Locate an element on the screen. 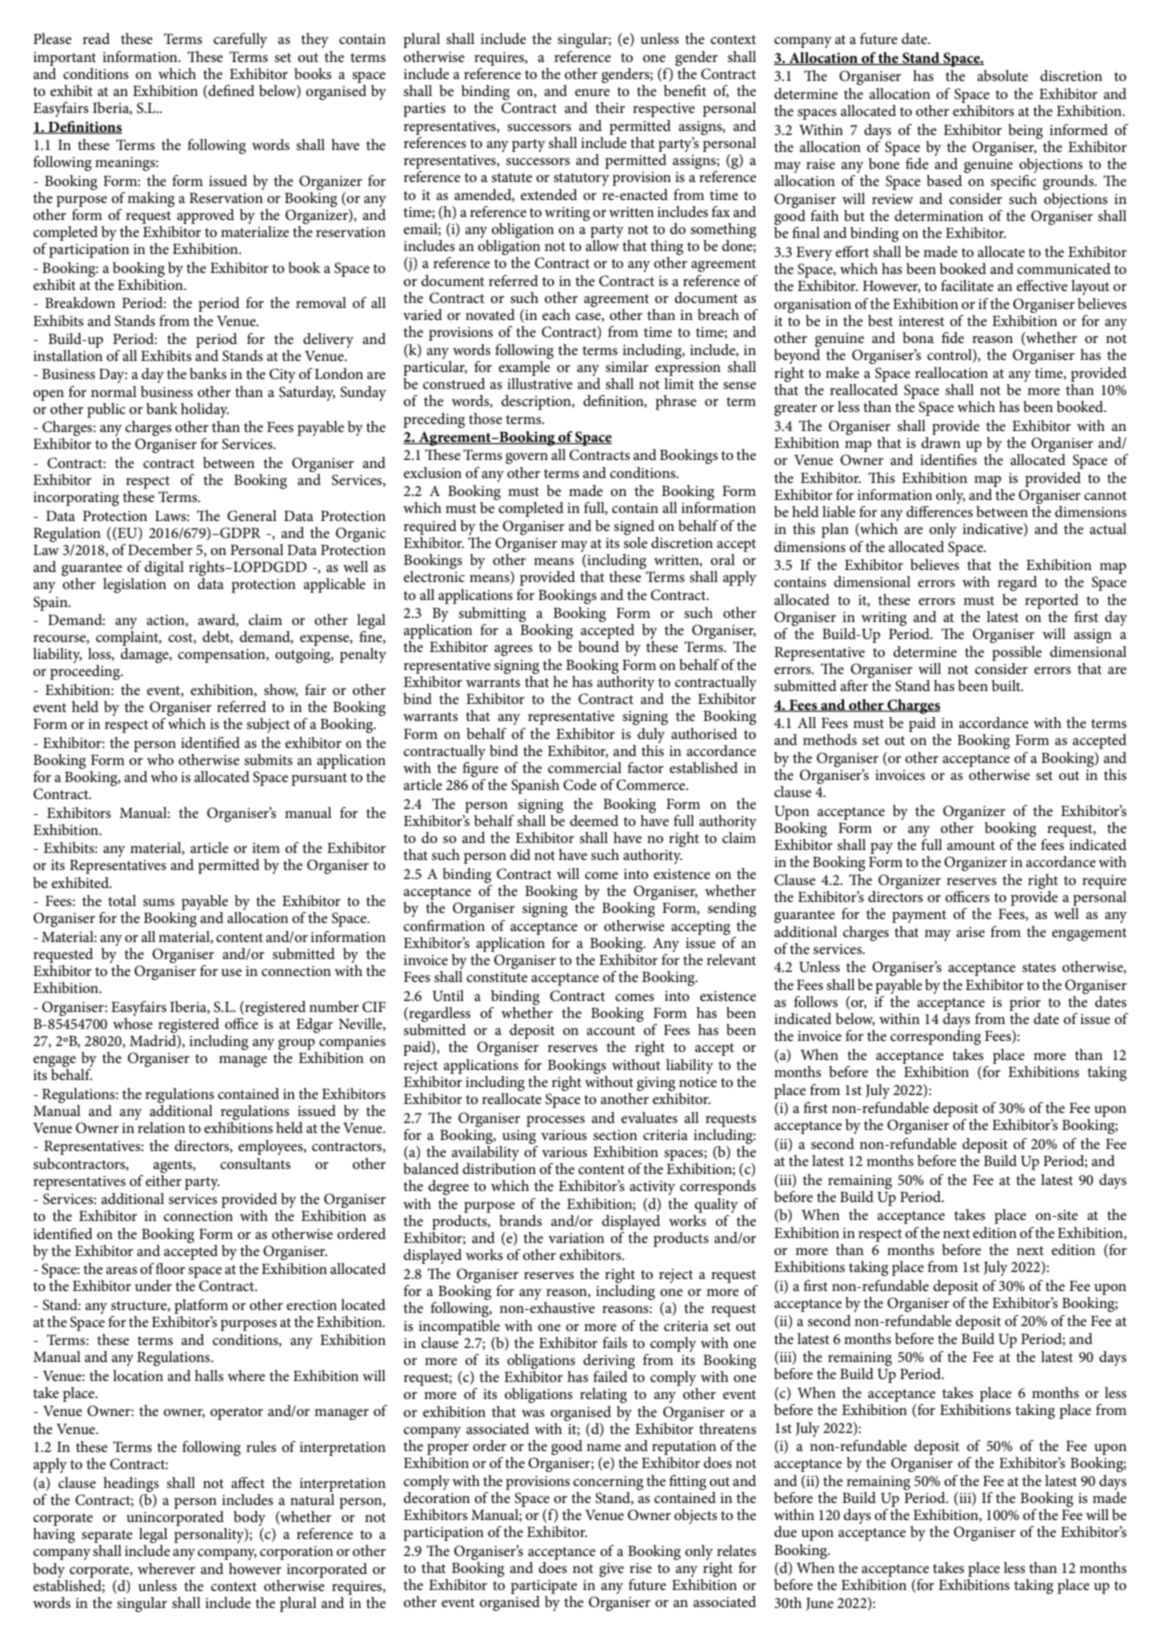 The width and height of the screenshot is (1160, 1641). their is located at coordinates (610, 107).
